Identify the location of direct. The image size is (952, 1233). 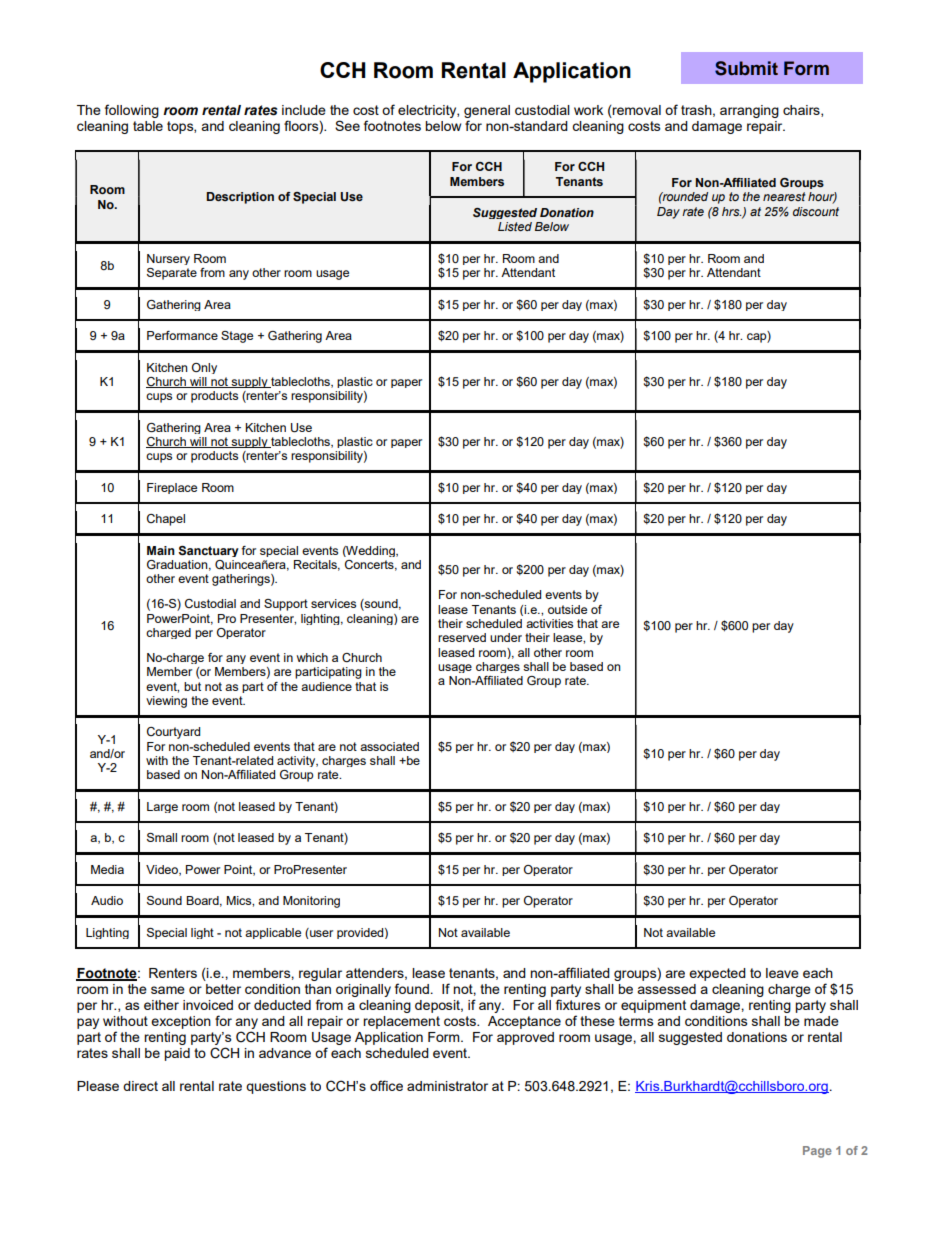
(140, 1086).
